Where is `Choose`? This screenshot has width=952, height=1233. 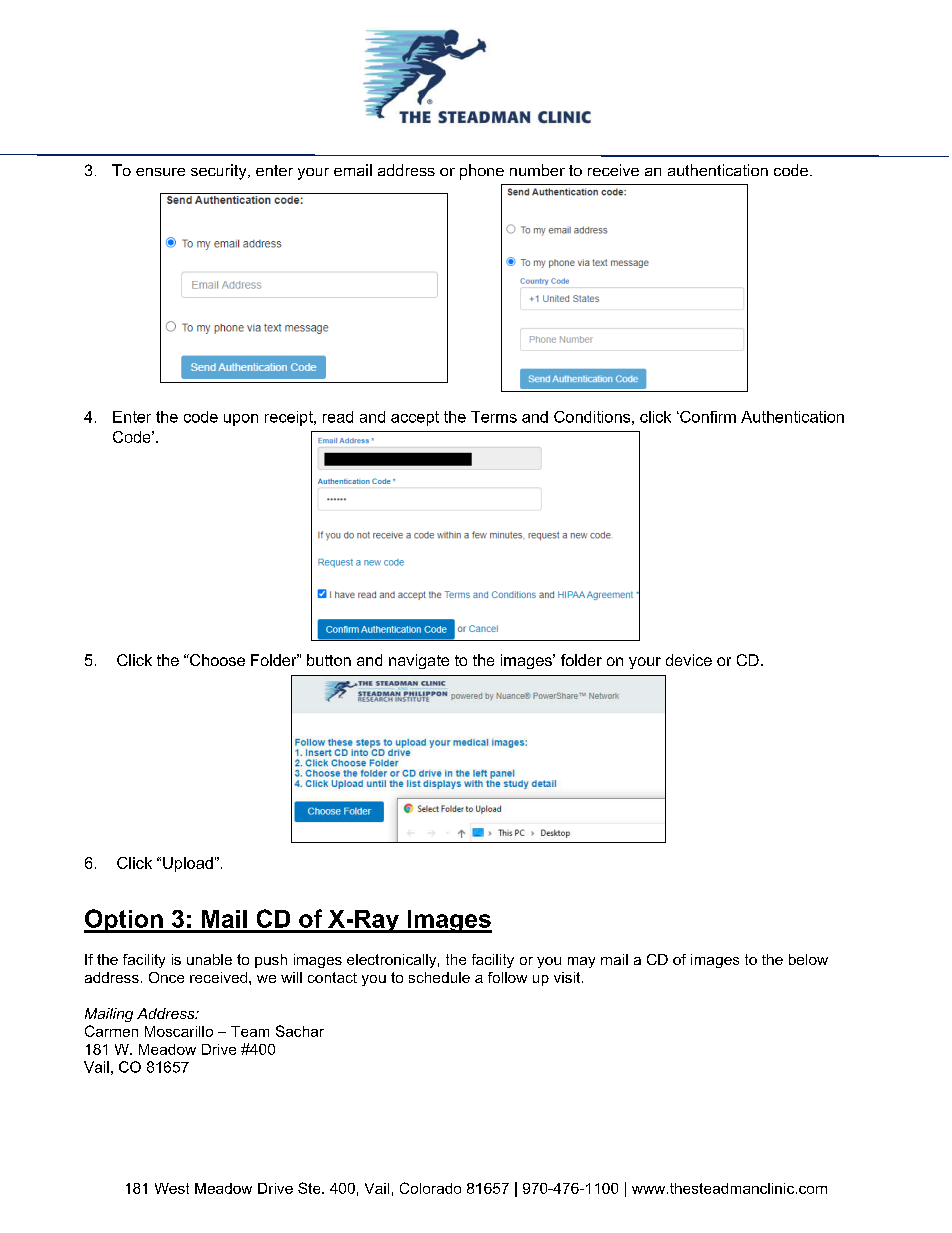
Choose is located at coordinates (216, 660).
